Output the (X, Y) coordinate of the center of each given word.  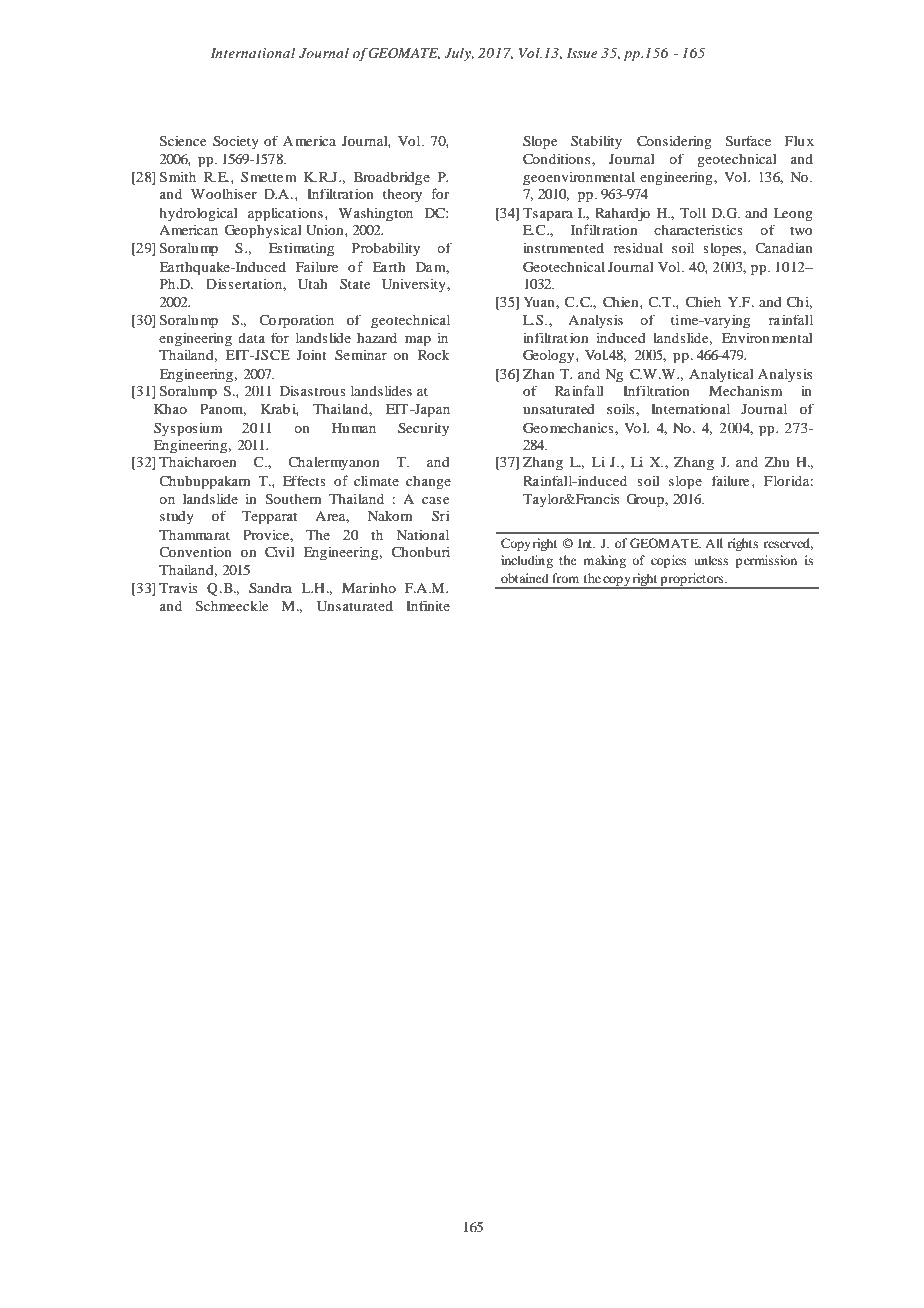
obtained (525, 578)
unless (711, 560)
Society (236, 143)
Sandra (270, 588)
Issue (582, 53)
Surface (748, 141)
